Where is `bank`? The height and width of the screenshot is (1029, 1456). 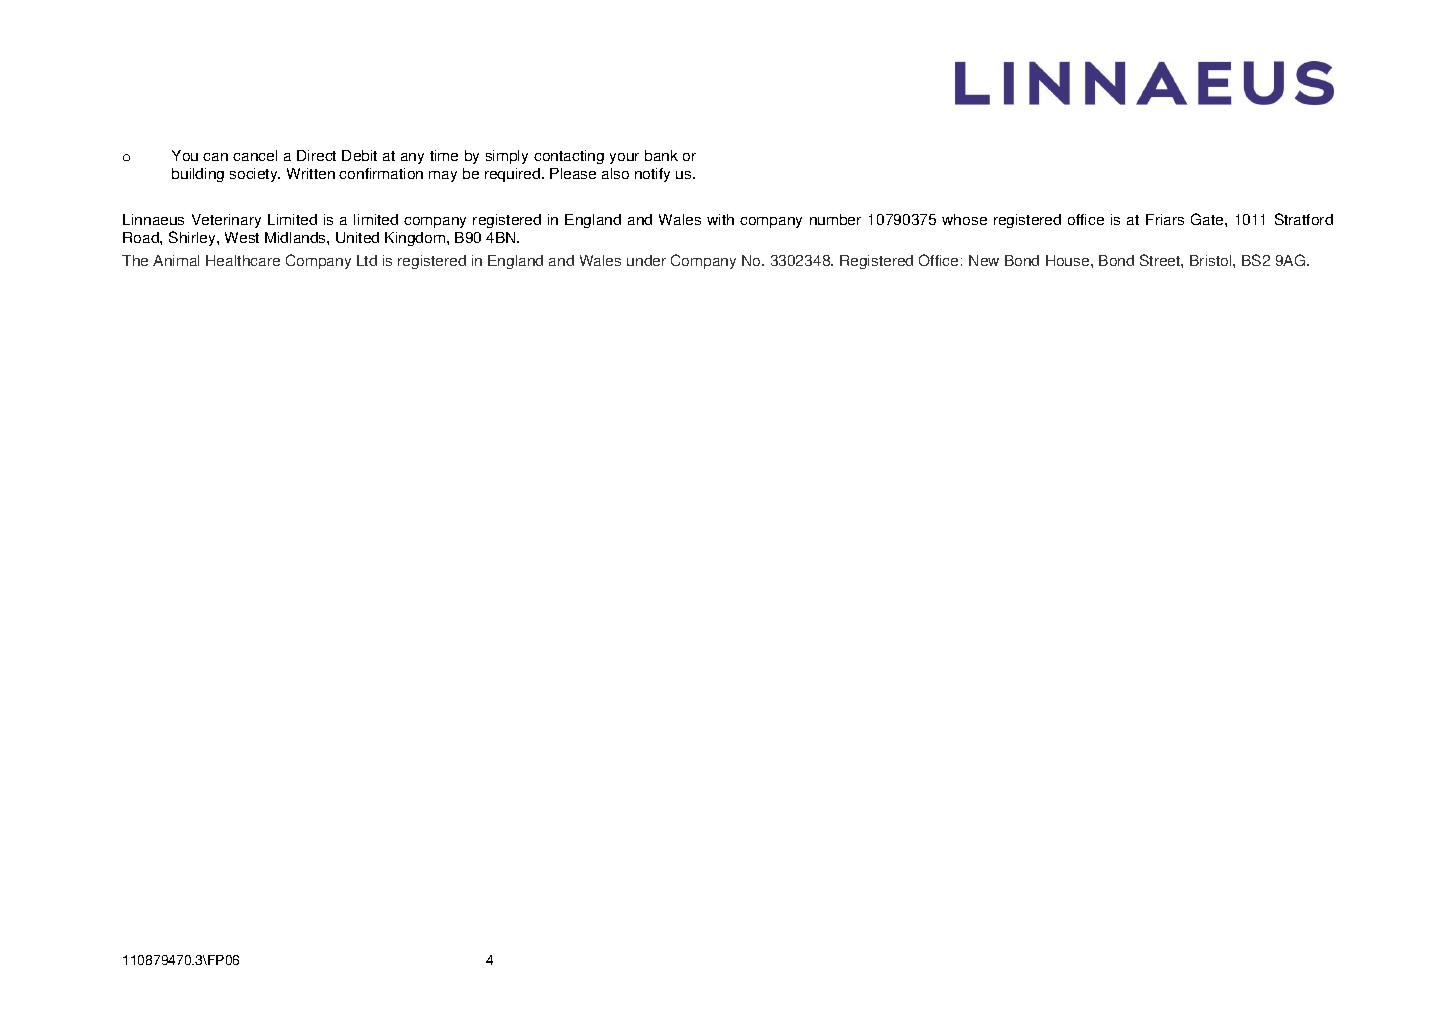
bank is located at coordinates (661, 155).
